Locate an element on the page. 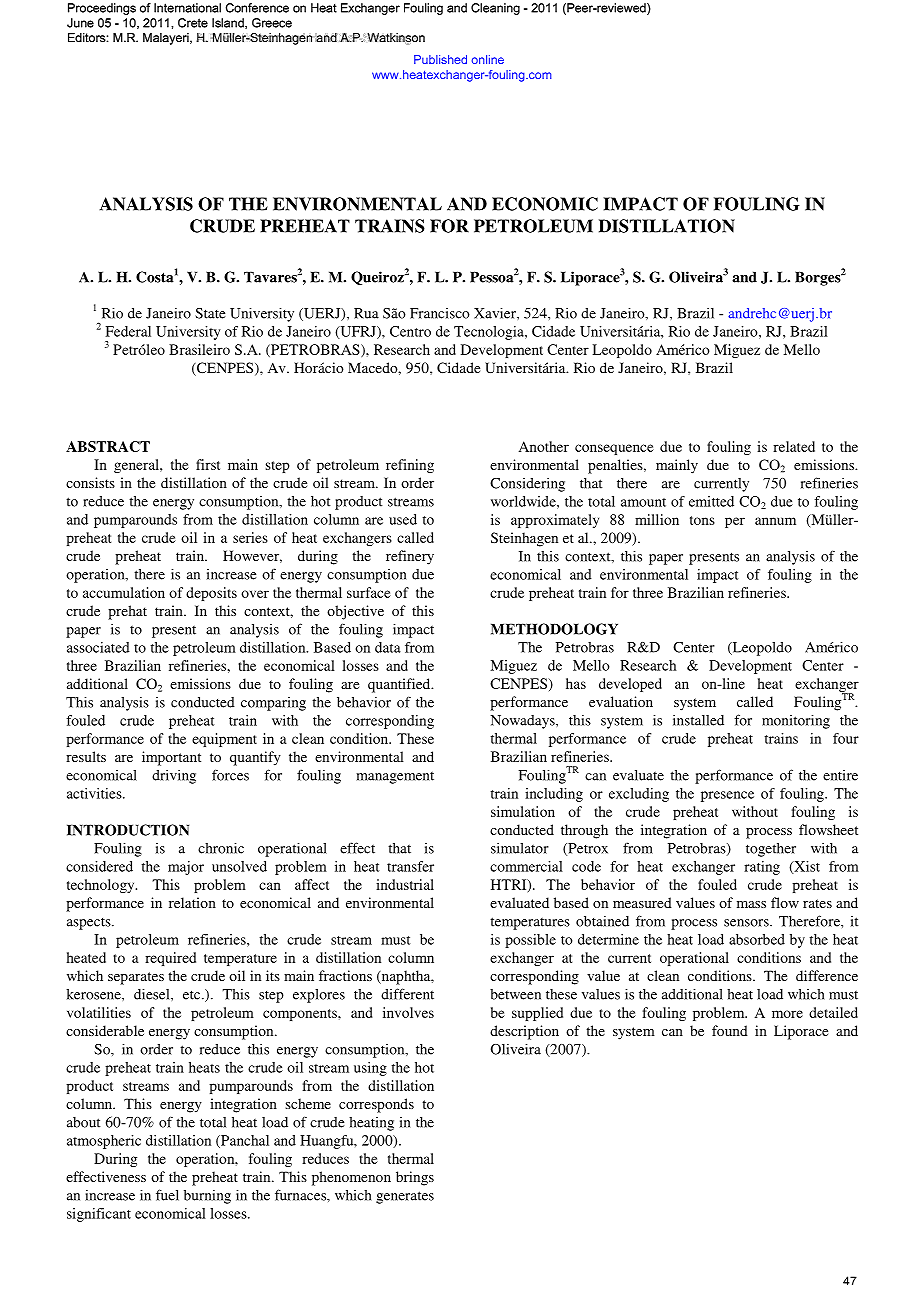  Published is located at coordinates (440, 59).
